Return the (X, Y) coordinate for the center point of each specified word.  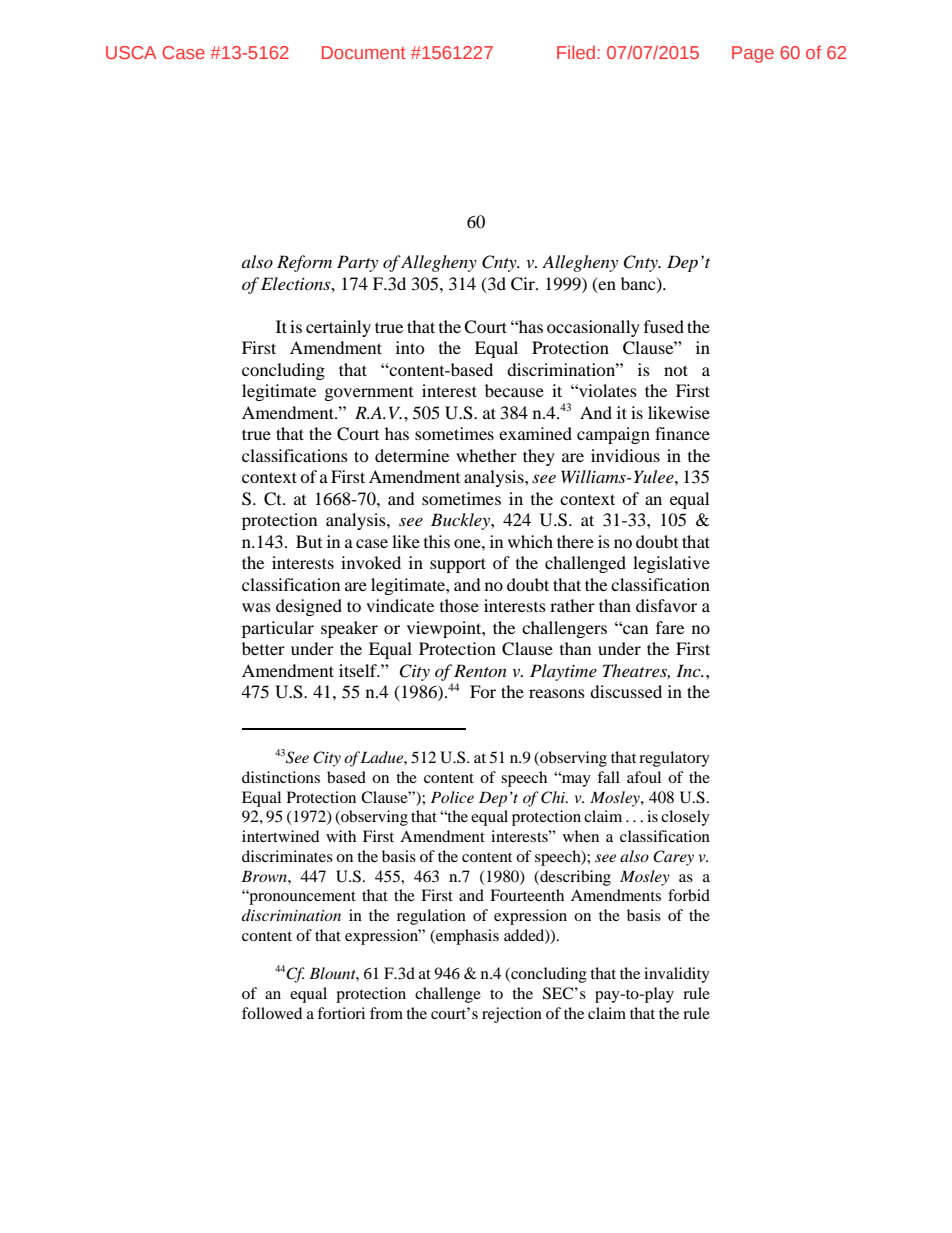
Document (364, 52)
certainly (338, 328)
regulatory (674, 759)
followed (272, 1013)
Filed (577, 52)
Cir (524, 284)
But (309, 541)
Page (753, 54)
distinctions (281, 777)
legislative (671, 564)
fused (664, 326)
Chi (554, 797)
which (530, 541)
